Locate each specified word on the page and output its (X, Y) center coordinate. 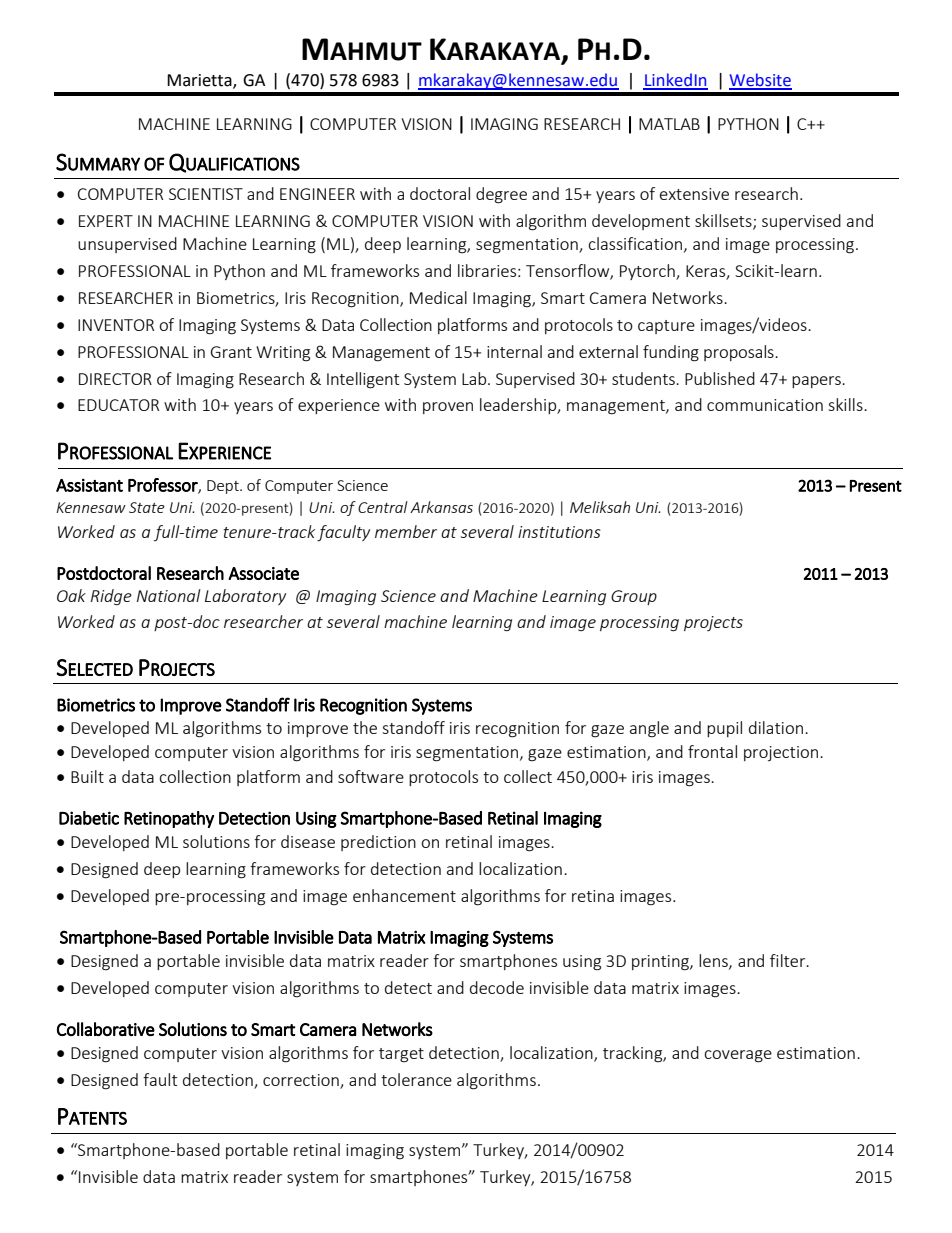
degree (501, 195)
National (169, 595)
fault (160, 1079)
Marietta (200, 81)
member (406, 531)
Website (760, 81)
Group (634, 597)
